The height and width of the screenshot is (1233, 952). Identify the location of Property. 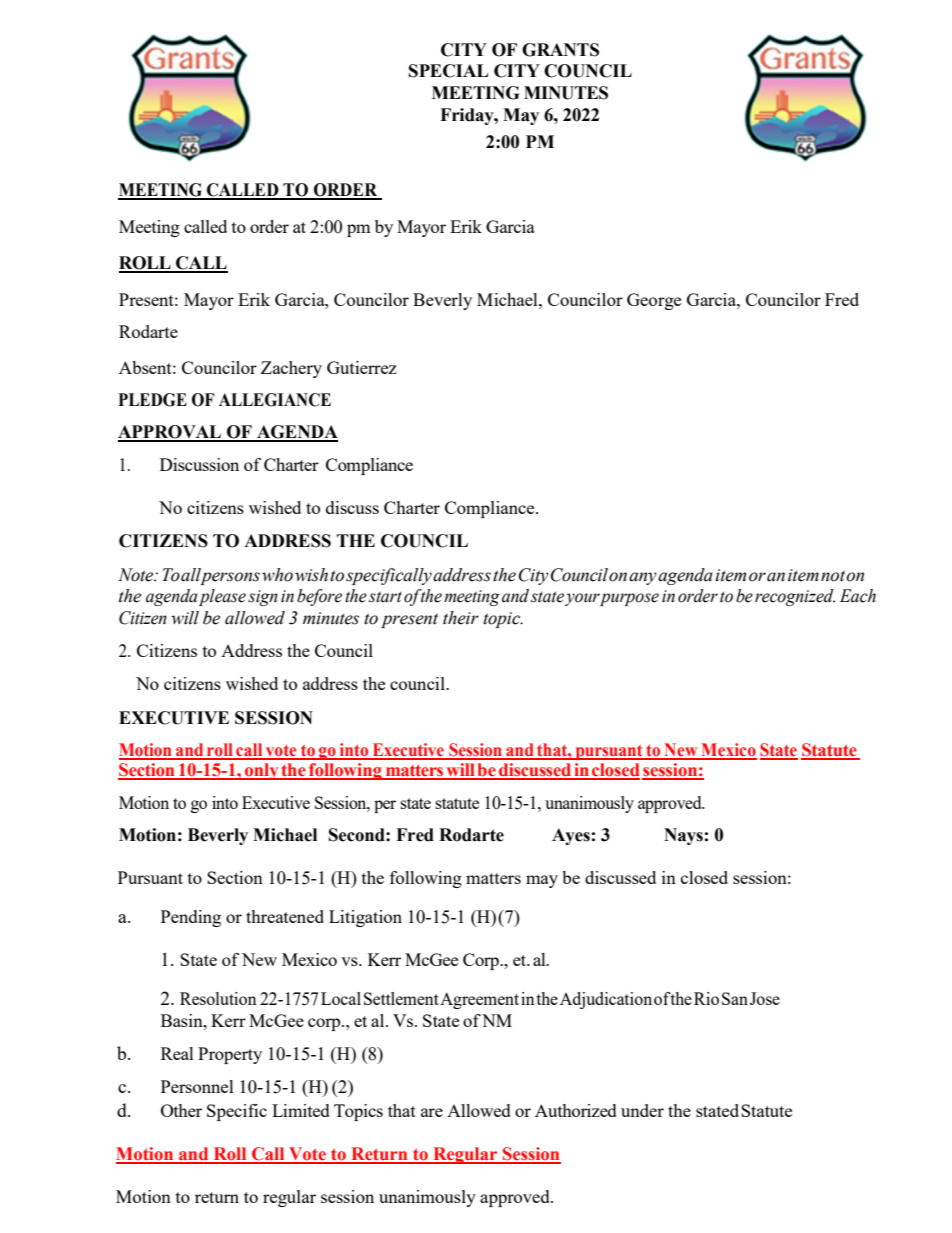
(230, 1055).
